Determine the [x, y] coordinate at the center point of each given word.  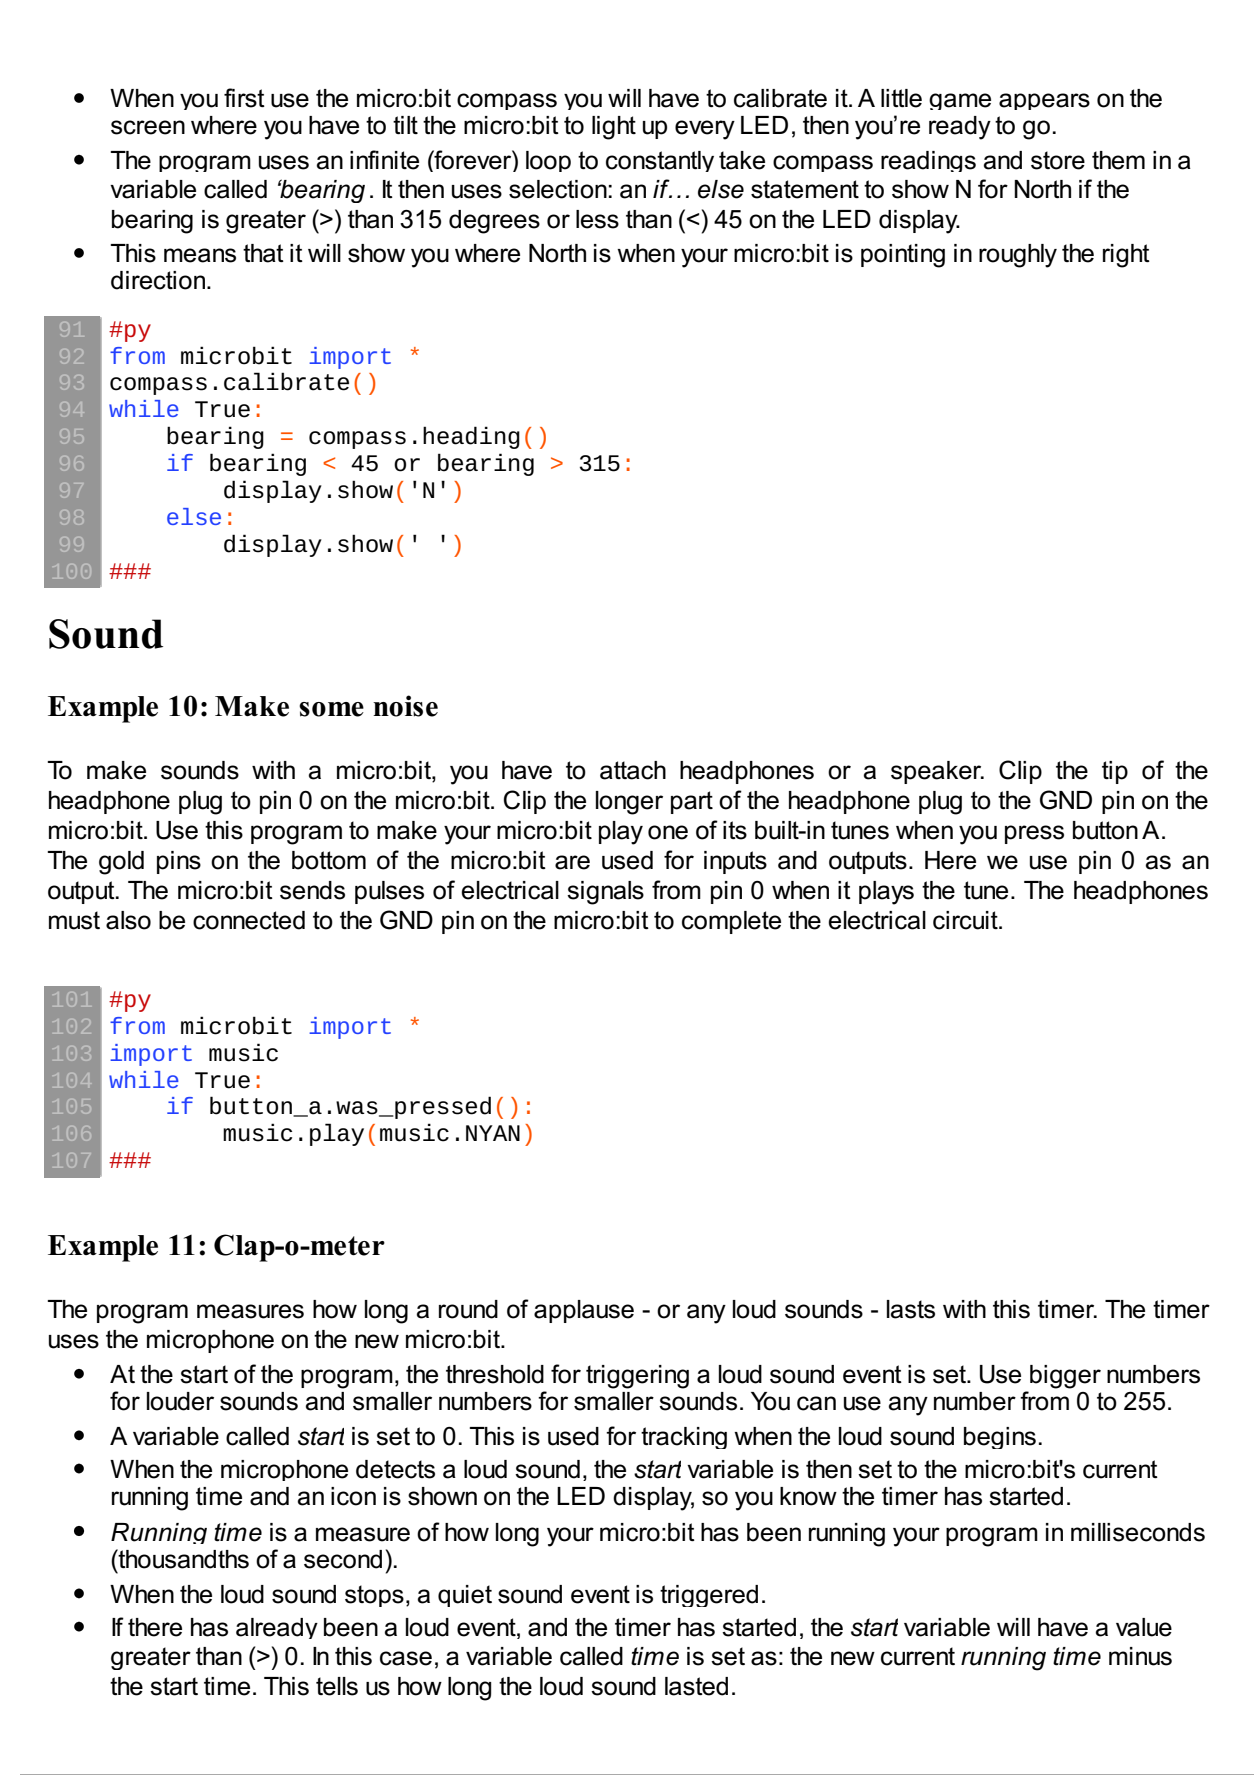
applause [584, 1311]
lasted [696, 1686]
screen [148, 127]
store [1058, 160]
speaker [937, 772]
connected [249, 920]
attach [633, 770]
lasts [911, 1309]
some [331, 709]
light [614, 128]
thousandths [183, 1559]
